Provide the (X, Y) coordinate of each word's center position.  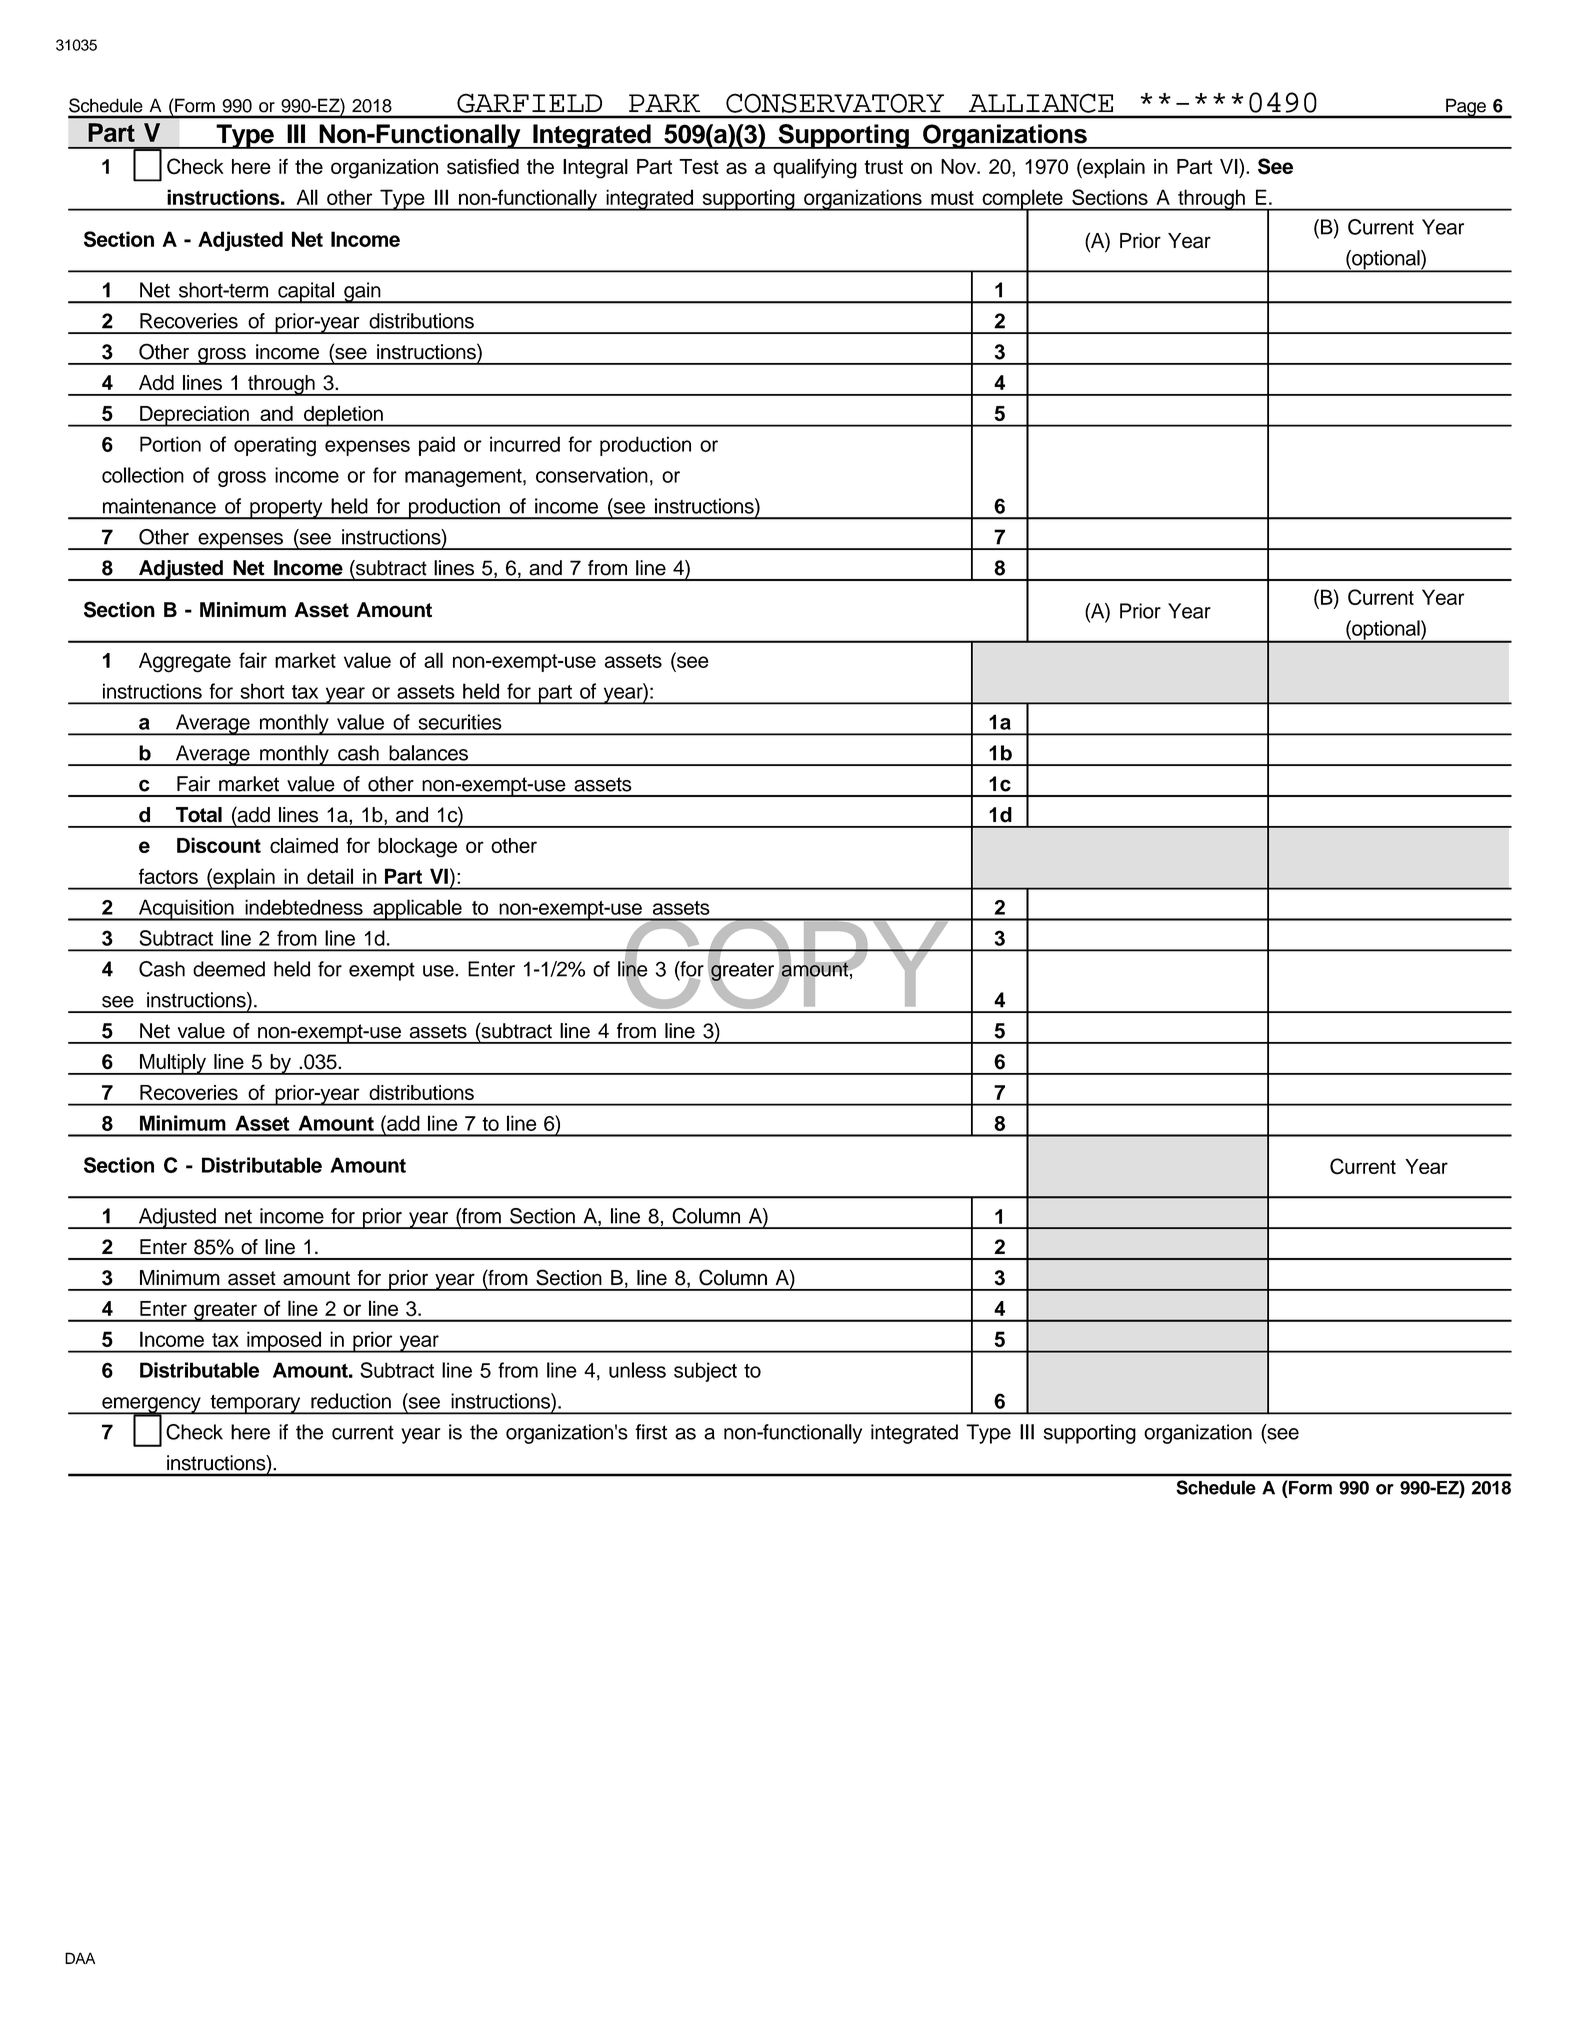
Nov (959, 166)
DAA (80, 1958)
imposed (284, 1342)
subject (705, 1372)
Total (199, 815)
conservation (592, 475)
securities (460, 722)
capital (306, 293)
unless (637, 1370)
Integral (595, 169)
